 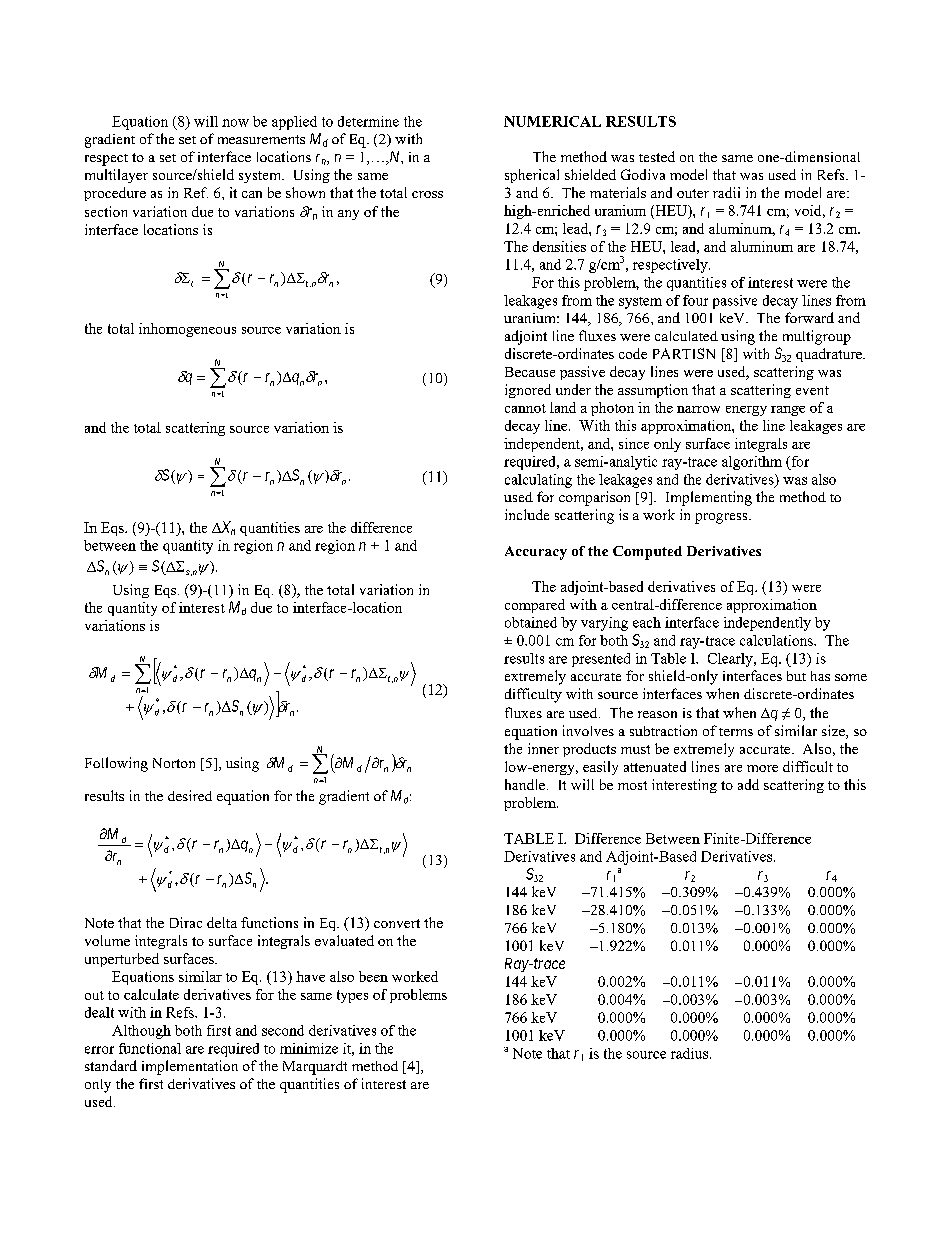 What do you see at coordinates (543, 748) in the screenshot?
I see `inner` at bounding box center [543, 748].
